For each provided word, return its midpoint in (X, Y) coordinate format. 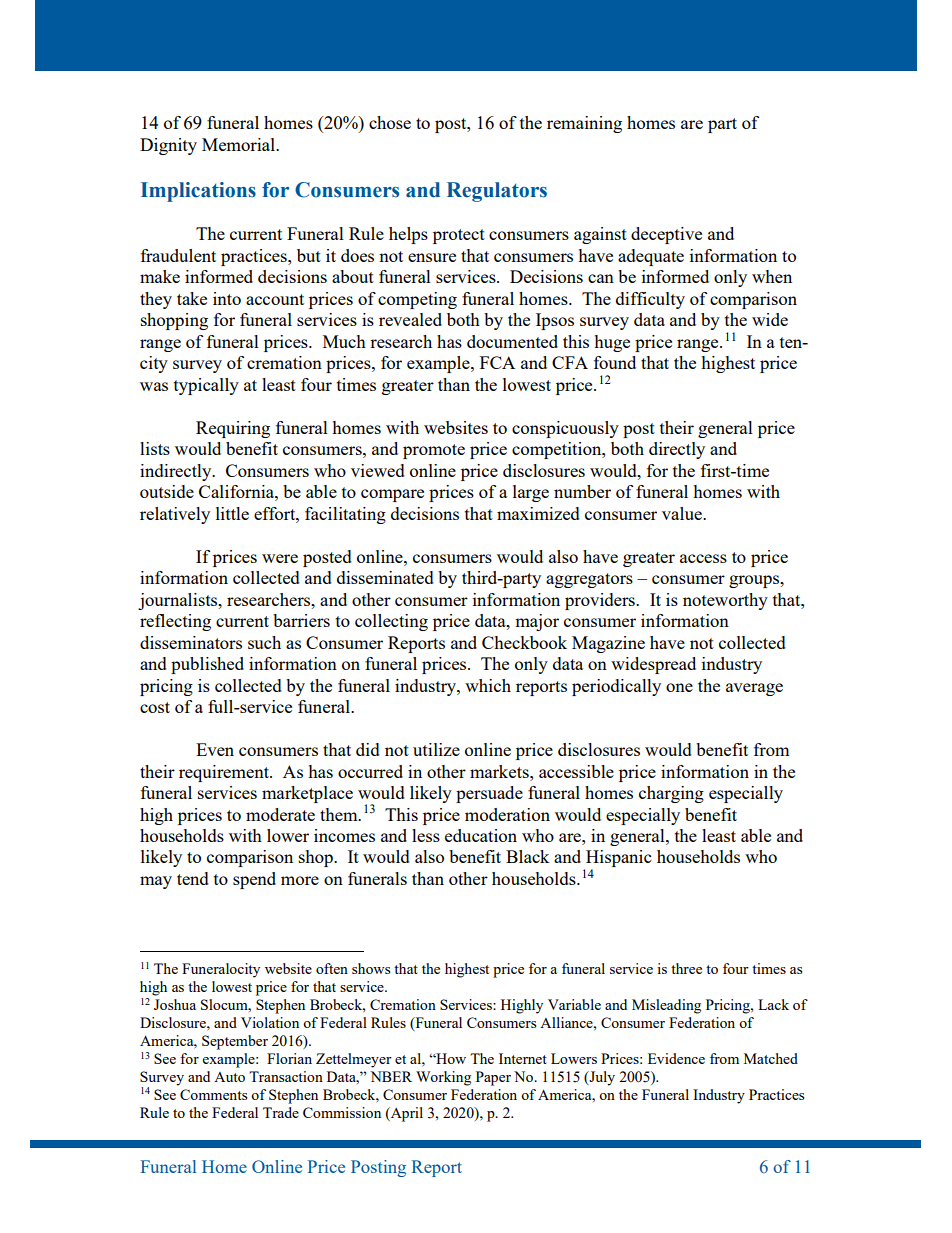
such (264, 642)
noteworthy (725, 601)
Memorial (239, 144)
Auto (229, 1077)
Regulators (497, 192)
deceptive (666, 235)
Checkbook (524, 642)
